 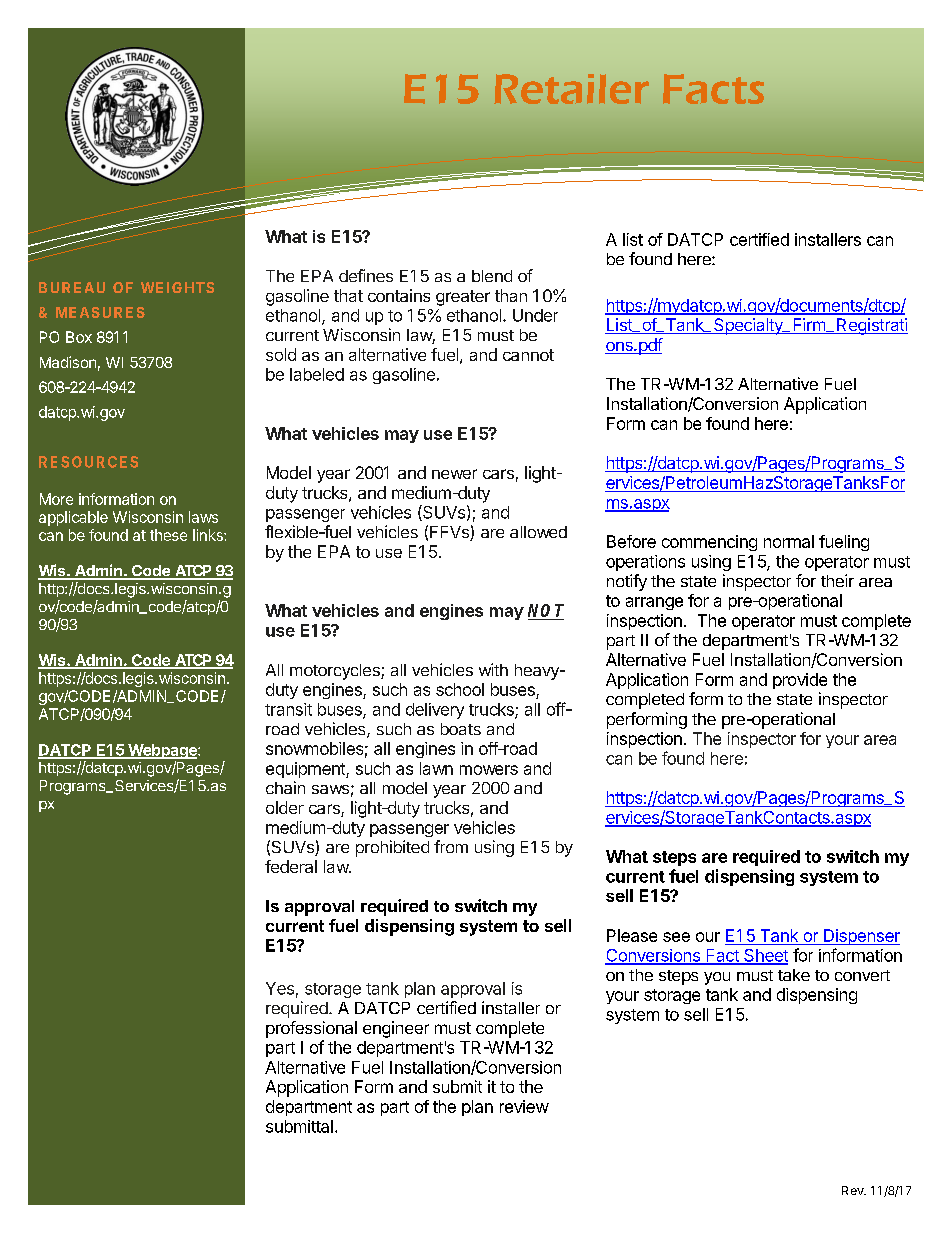 I want to click on review, so click(x=524, y=1106).
